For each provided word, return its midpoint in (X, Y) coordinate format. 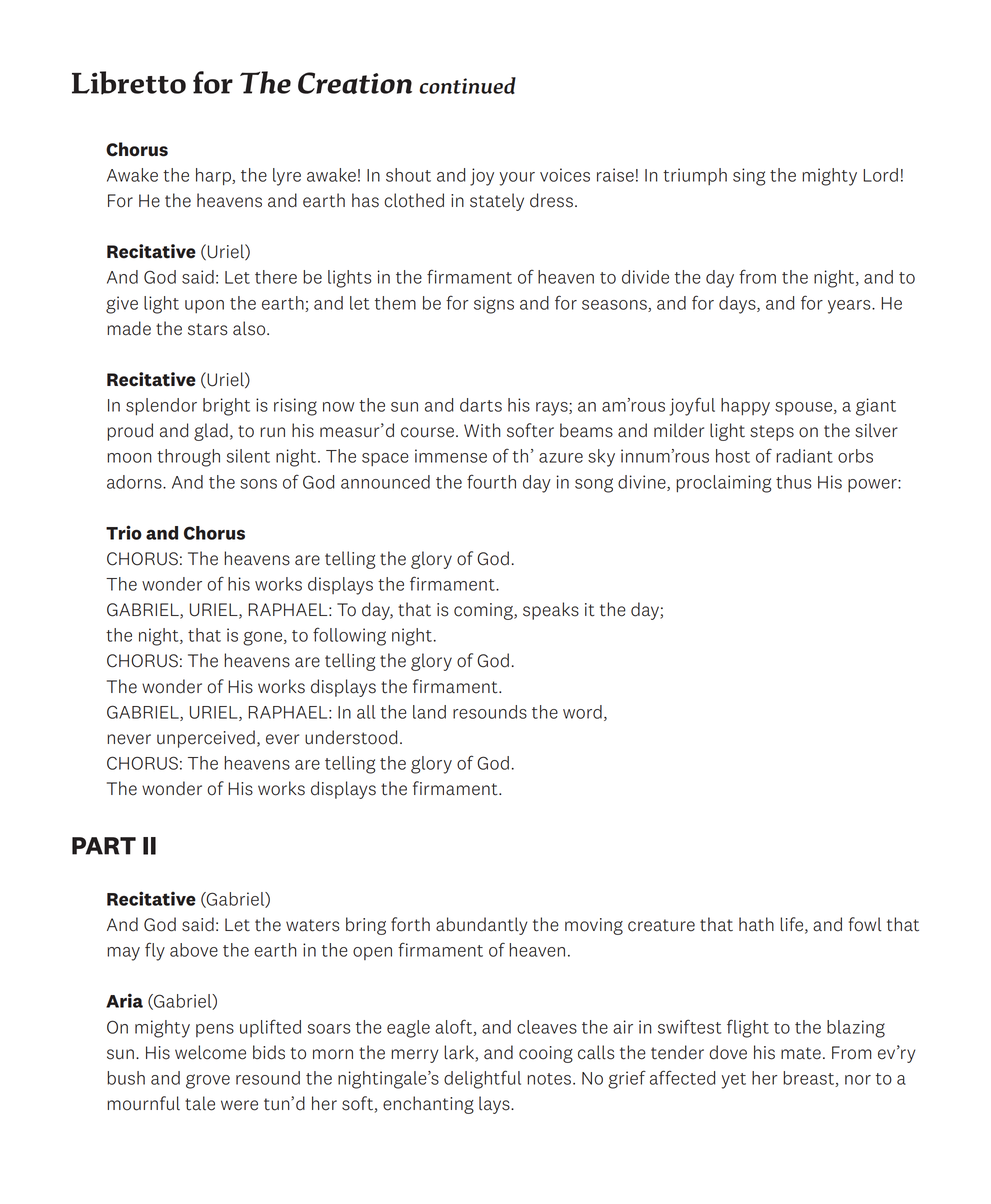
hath (756, 924)
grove (208, 1081)
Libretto (129, 83)
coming (484, 611)
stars (208, 329)
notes (549, 1079)
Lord (880, 175)
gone (262, 638)
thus (793, 482)
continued (467, 85)
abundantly (481, 926)
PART (104, 846)
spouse (805, 408)
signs (494, 305)
